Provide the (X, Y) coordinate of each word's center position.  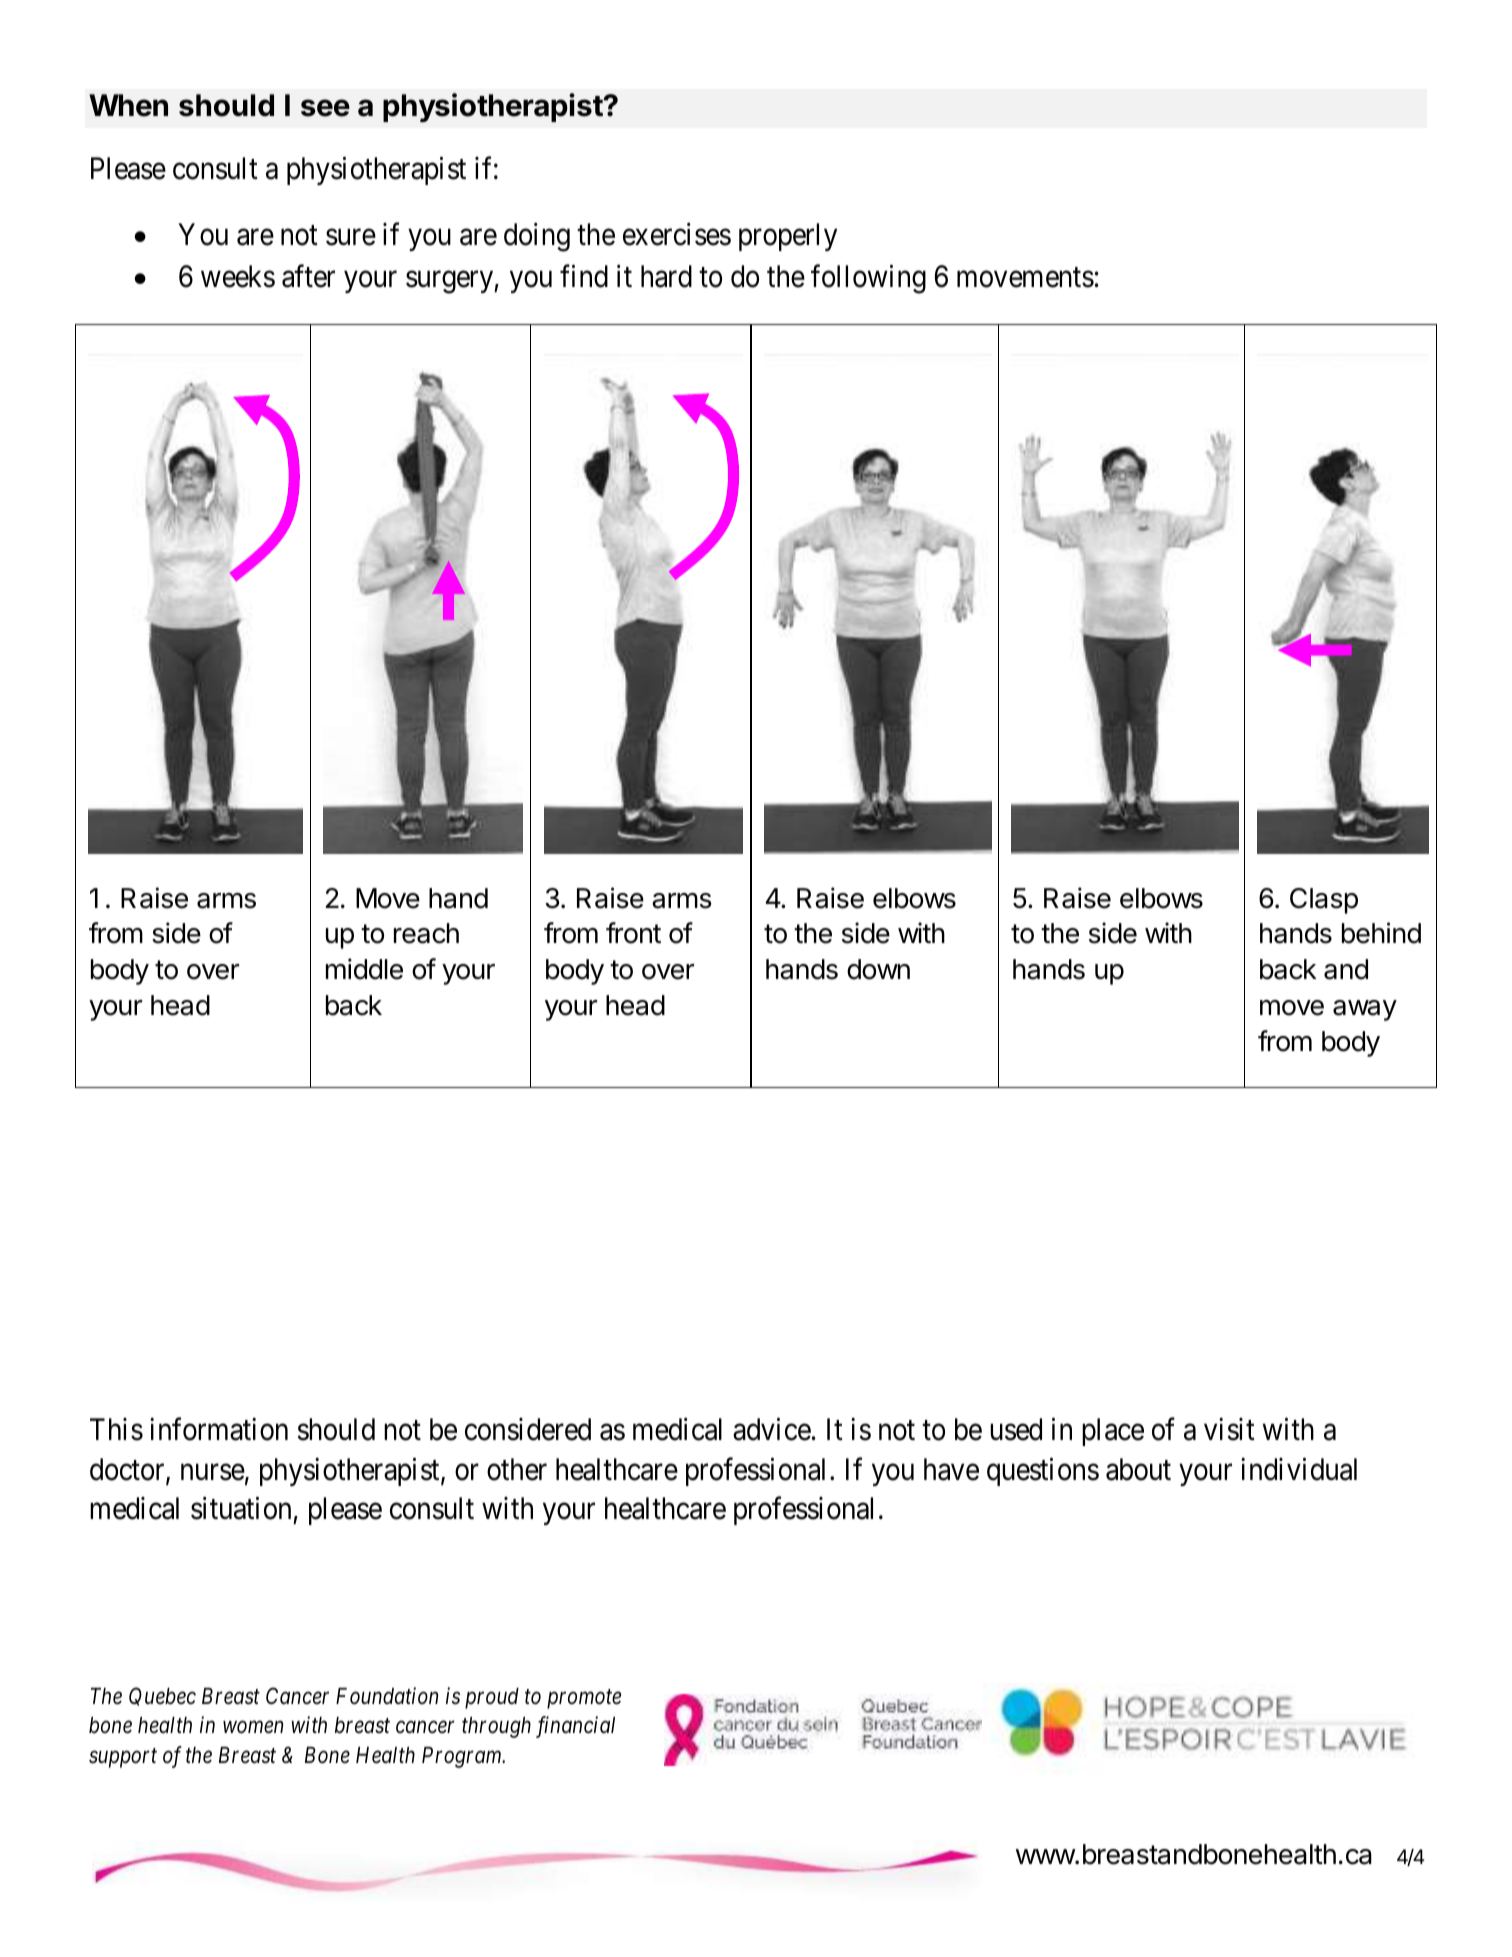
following (868, 279)
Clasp (1324, 901)
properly (788, 237)
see (325, 108)
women (253, 1728)
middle (364, 969)
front (633, 933)
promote (584, 1699)
